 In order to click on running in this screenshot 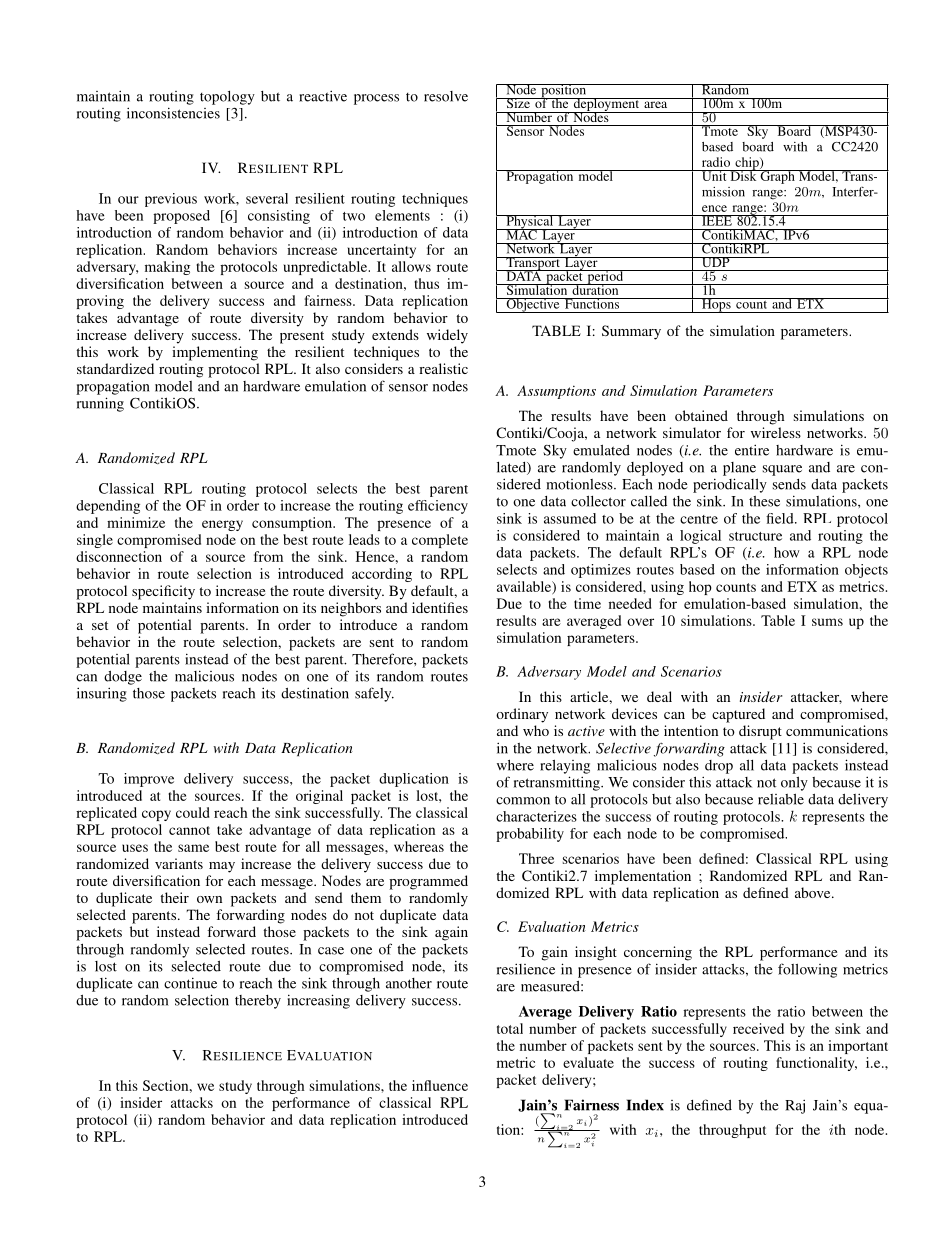, I will do `click(100, 404)`.
